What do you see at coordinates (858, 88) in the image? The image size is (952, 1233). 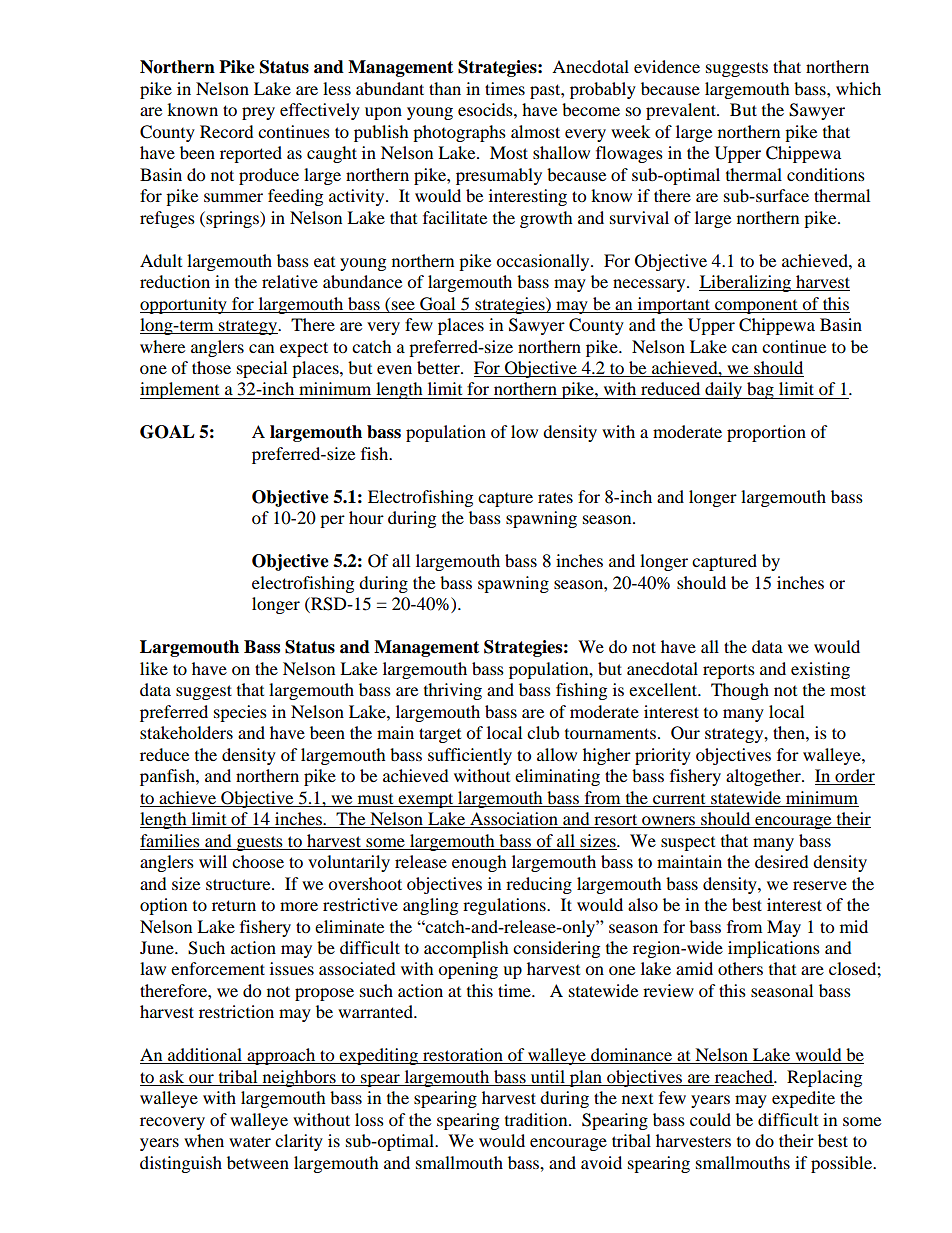 I see `which` at bounding box center [858, 88].
